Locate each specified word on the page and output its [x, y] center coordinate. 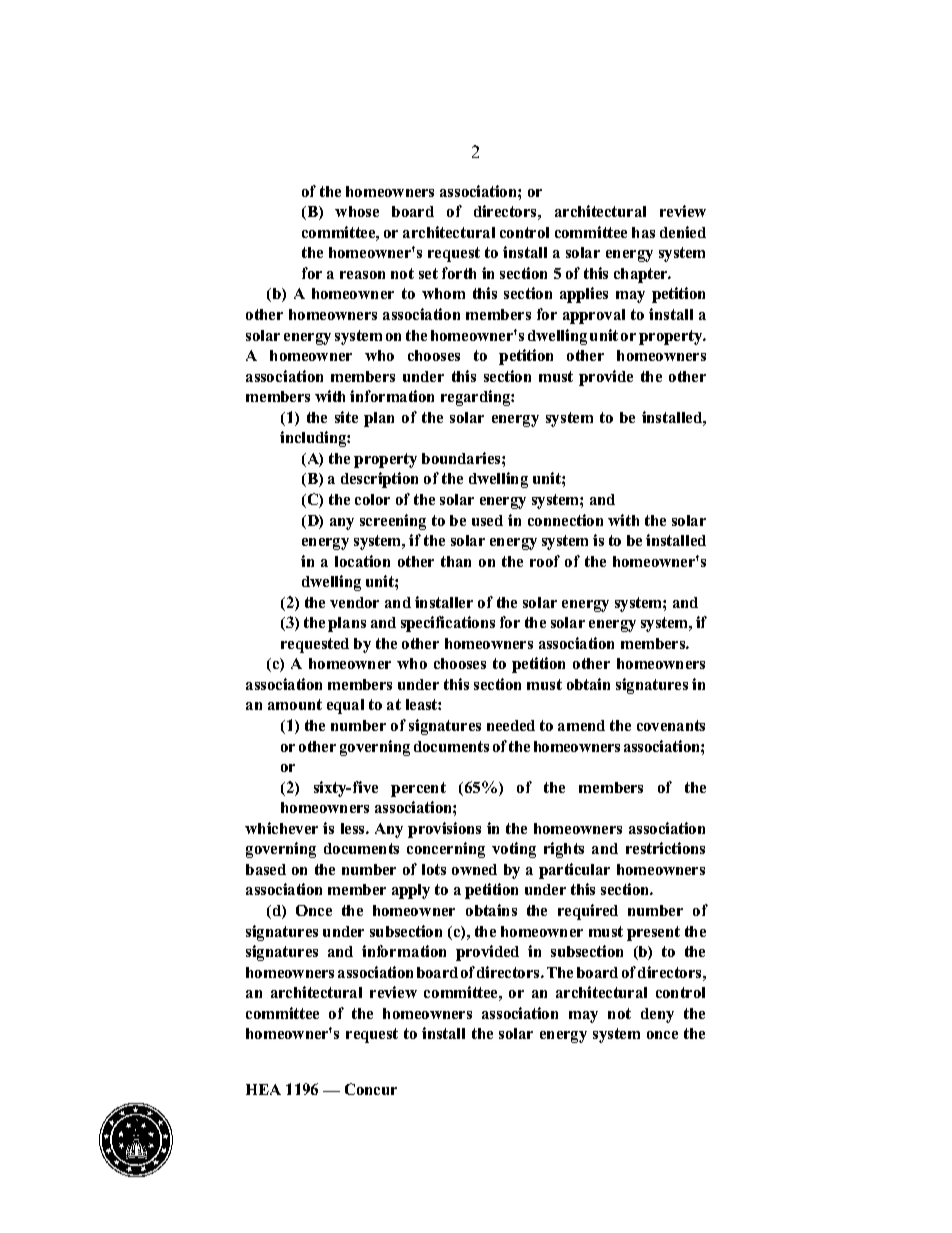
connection [565, 520]
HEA [263, 1089]
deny [657, 1015]
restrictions [665, 848]
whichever [281, 828]
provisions [444, 830]
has [643, 232]
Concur [371, 1089]
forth [459, 273]
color [372, 499]
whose [357, 211]
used [487, 520]
